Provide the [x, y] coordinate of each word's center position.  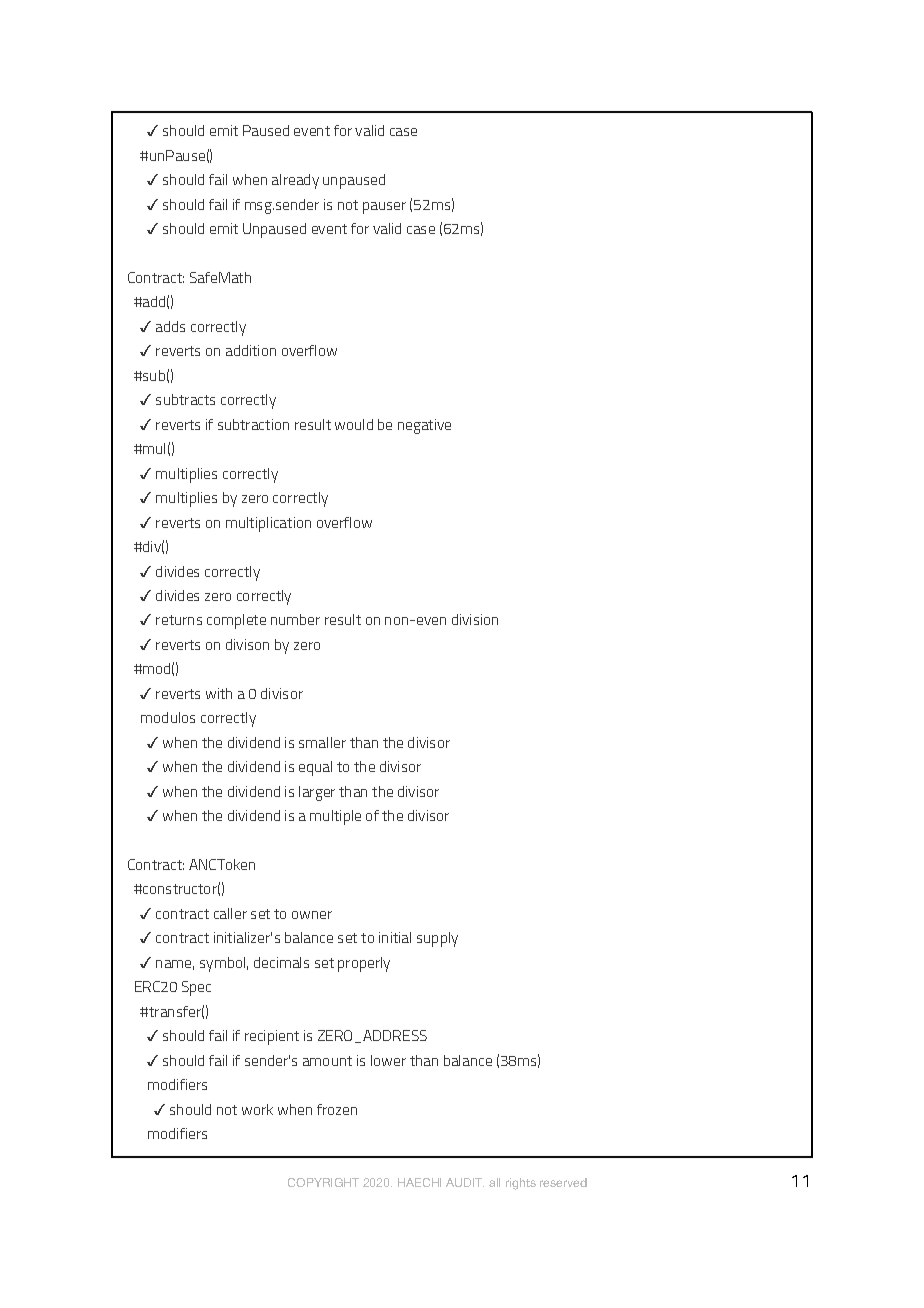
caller [230, 913]
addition [251, 350]
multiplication [268, 524]
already [295, 181]
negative [424, 426]
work [257, 1109]
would [354, 424]
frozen [337, 1109]
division [475, 619]
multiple [335, 817]
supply [437, 939]
